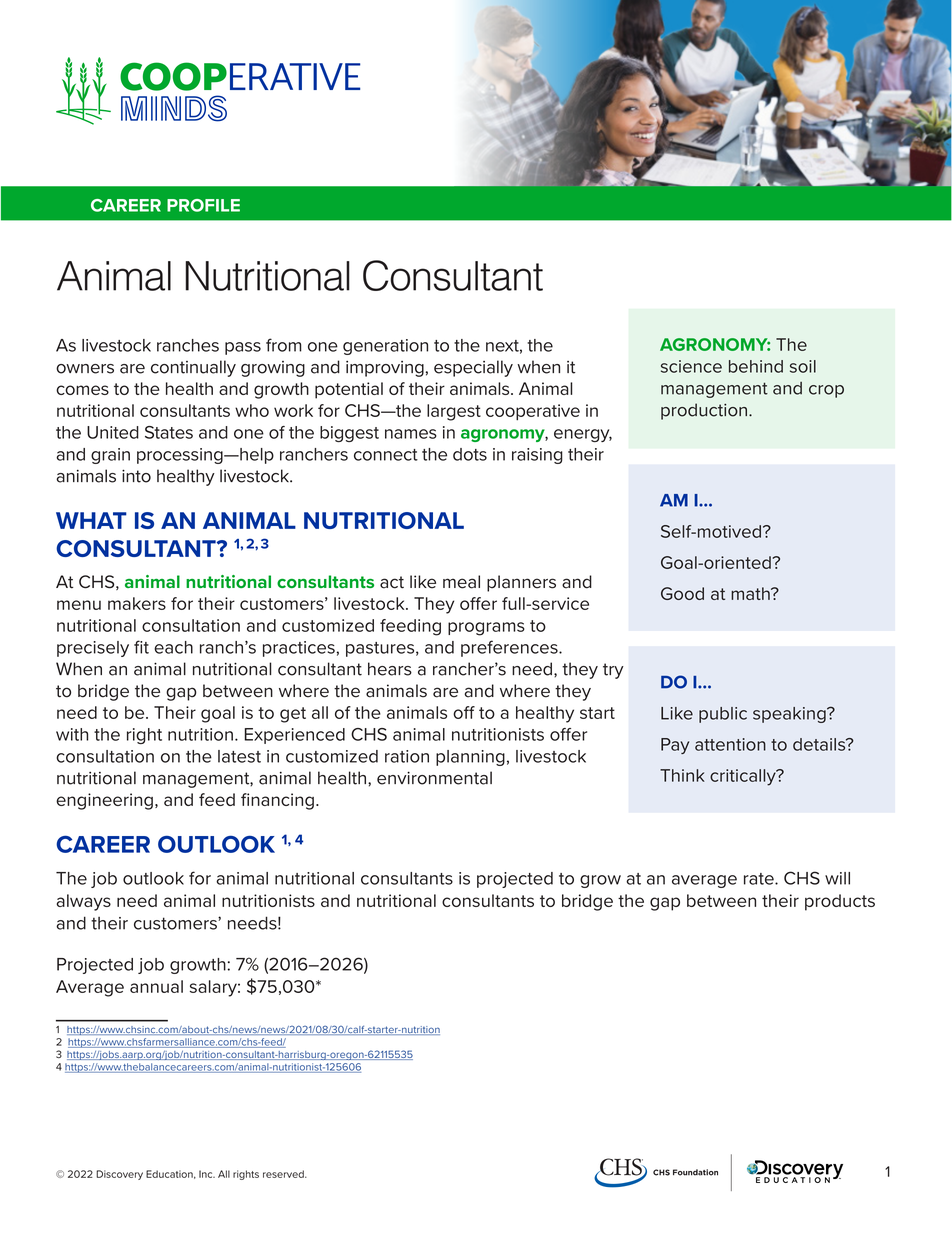  I want to click on Discovery, so click(119, 1175).
